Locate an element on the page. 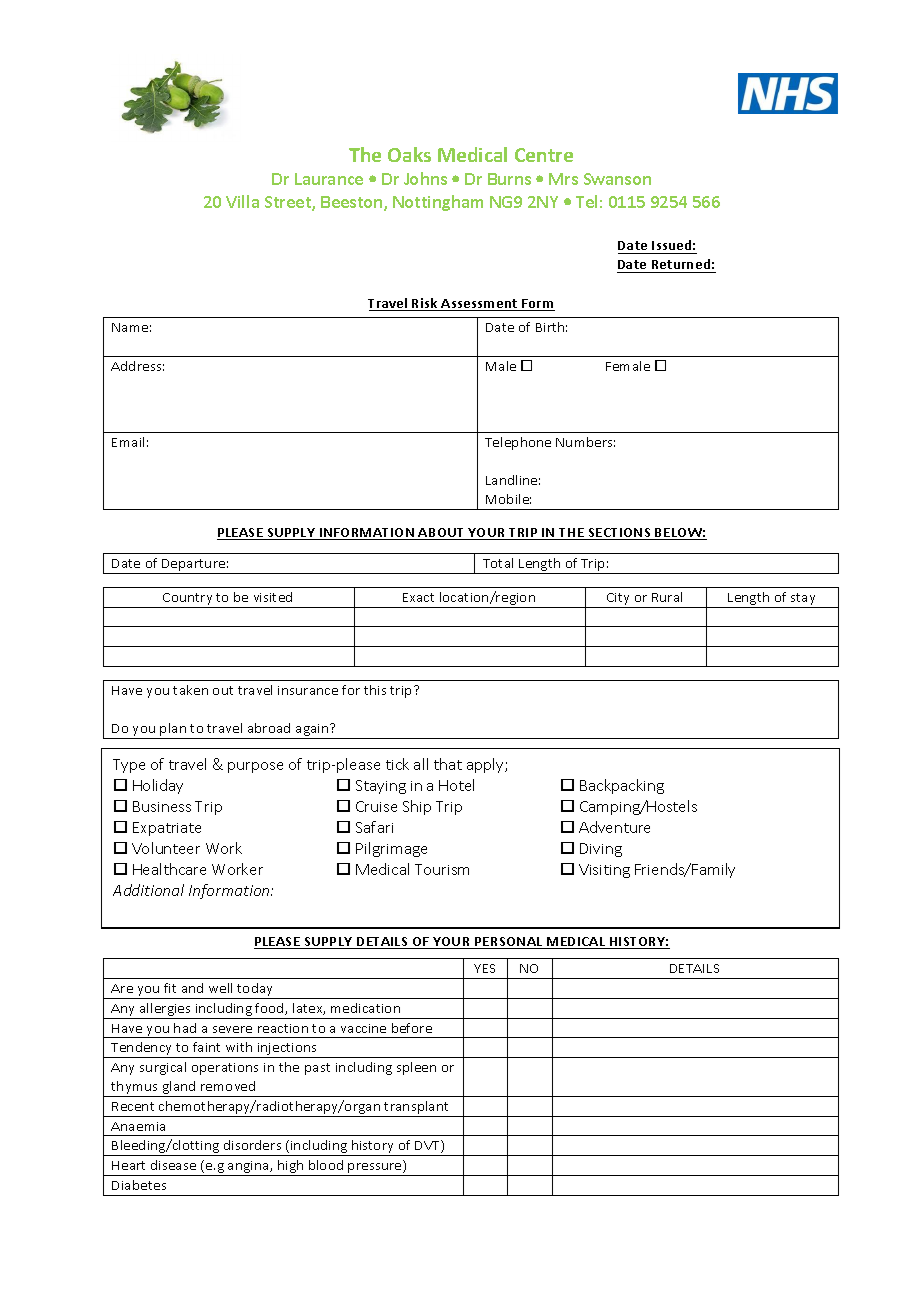 Image resolution: width=924 pixels, height=1308 pixels. Villa is located at coordinates (242, 201).
